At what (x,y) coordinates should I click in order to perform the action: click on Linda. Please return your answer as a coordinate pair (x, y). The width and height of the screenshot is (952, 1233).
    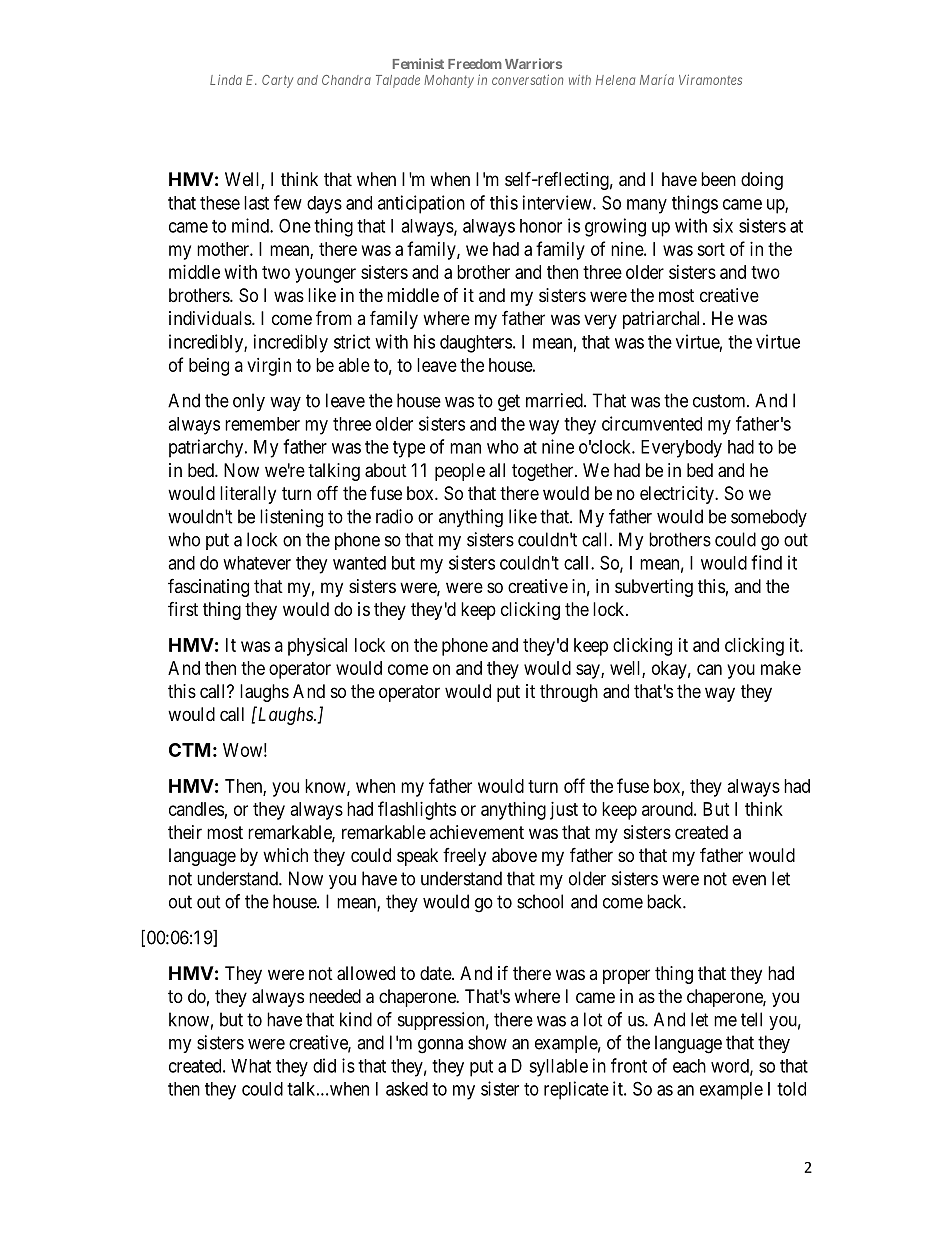
    Looking at the image, I should click on (226, 80).
